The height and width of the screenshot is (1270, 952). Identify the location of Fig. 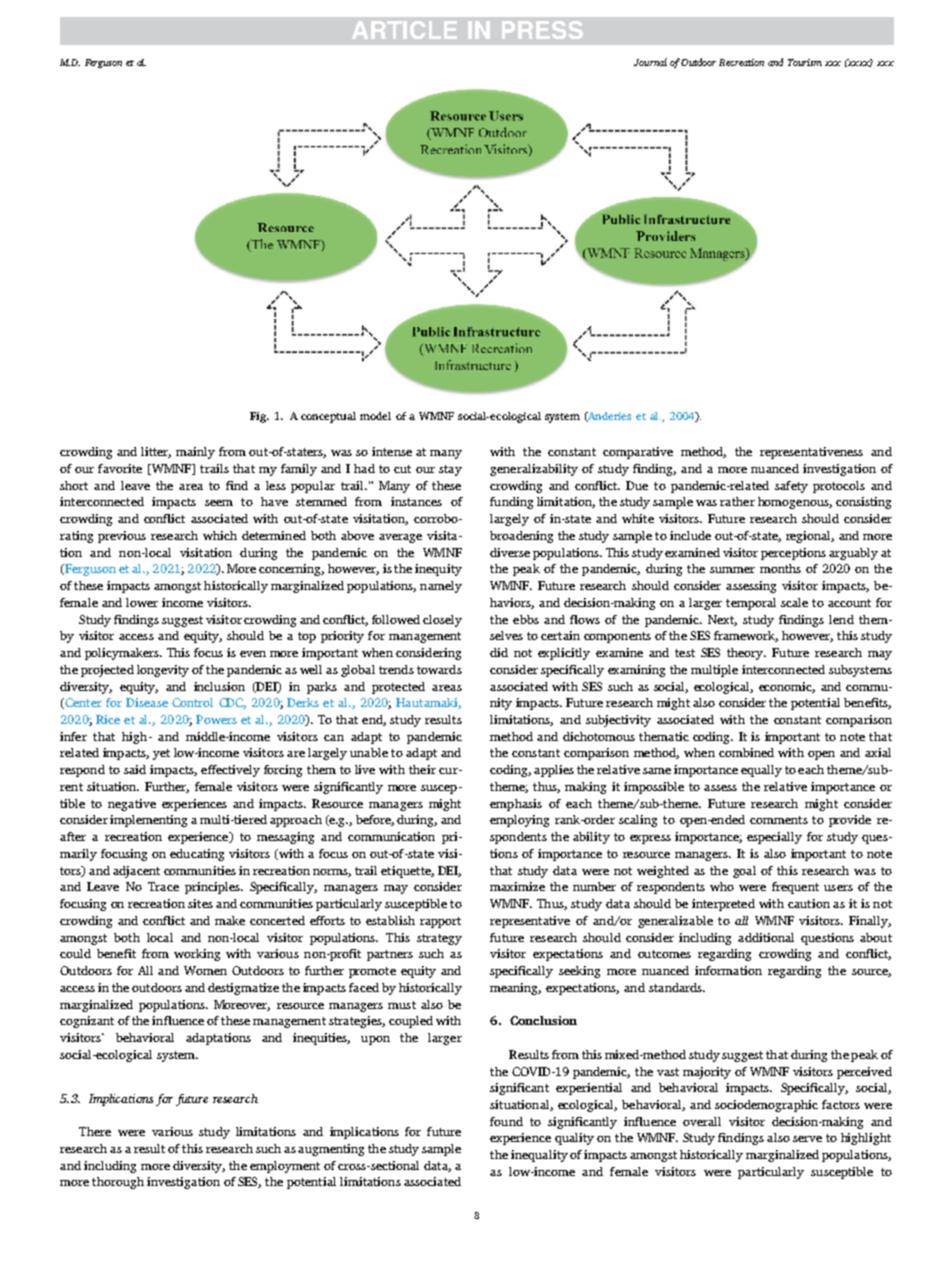
(259, 417).
